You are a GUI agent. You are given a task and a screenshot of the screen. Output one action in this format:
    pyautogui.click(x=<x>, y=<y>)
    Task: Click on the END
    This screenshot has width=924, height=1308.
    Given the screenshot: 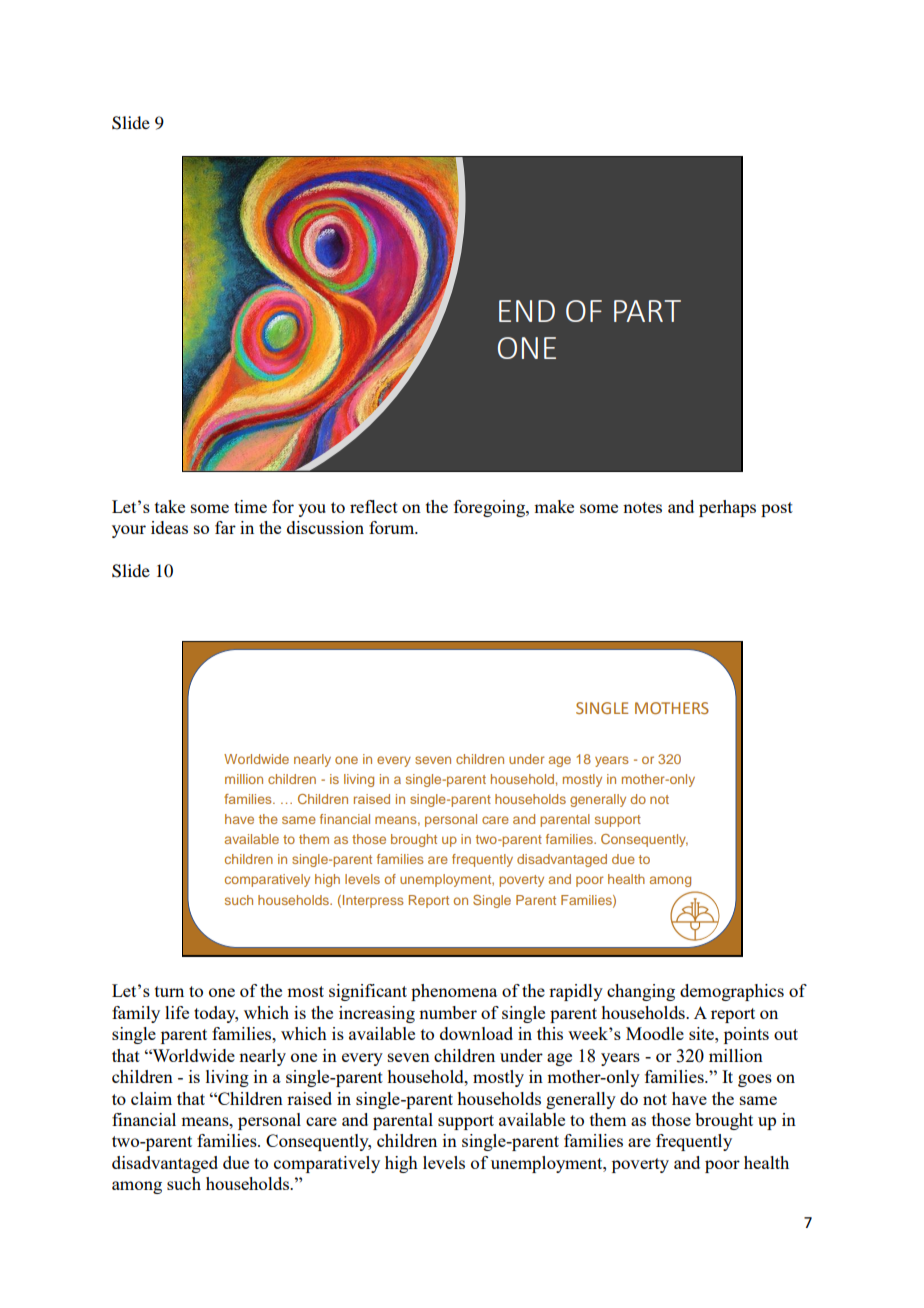 What is the action you would take?
    pyautogui.click(x=527, y=311)
